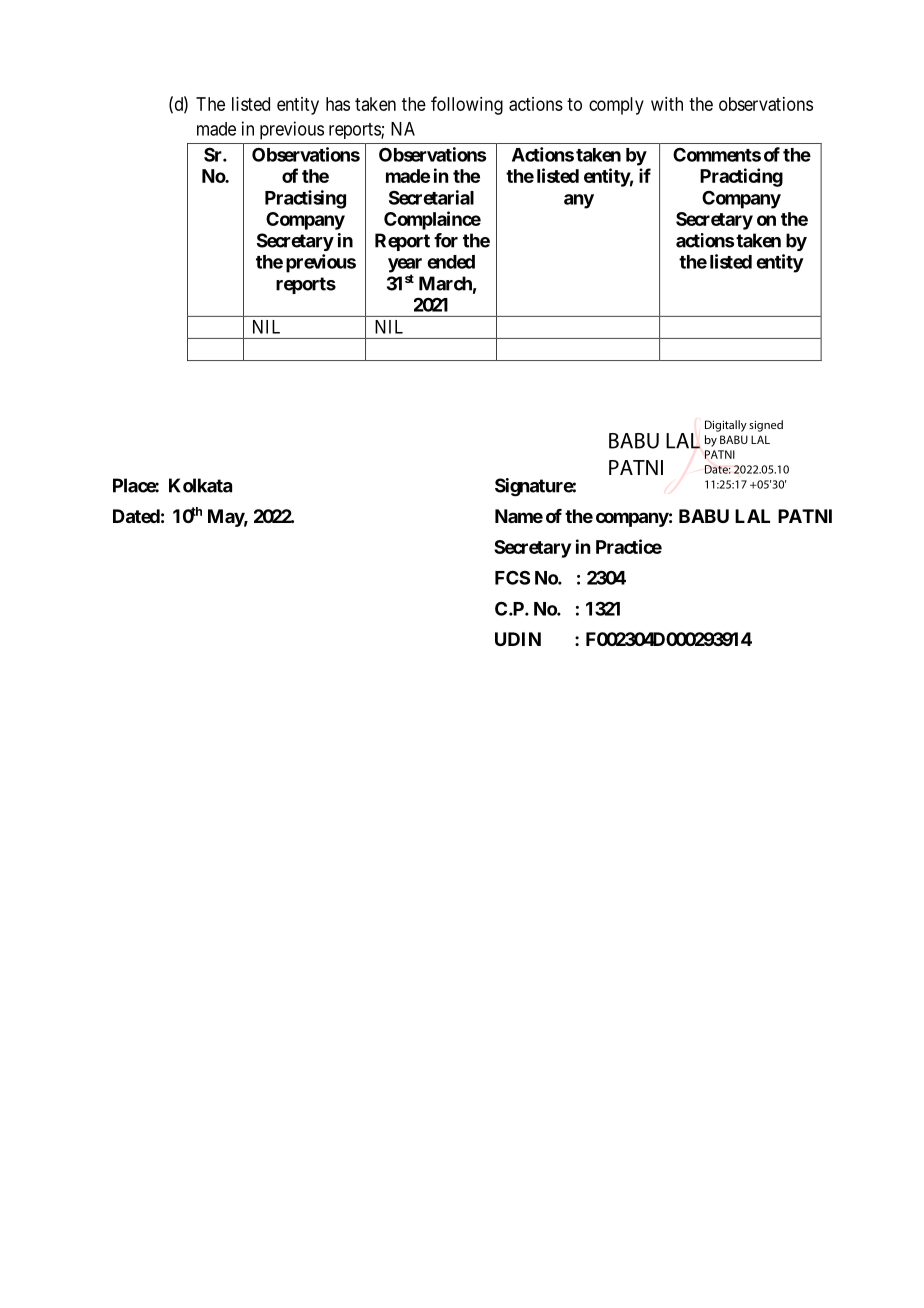  Describe the element at coordinates (616, 106) in the screenshot. I see `comply` at that location.
